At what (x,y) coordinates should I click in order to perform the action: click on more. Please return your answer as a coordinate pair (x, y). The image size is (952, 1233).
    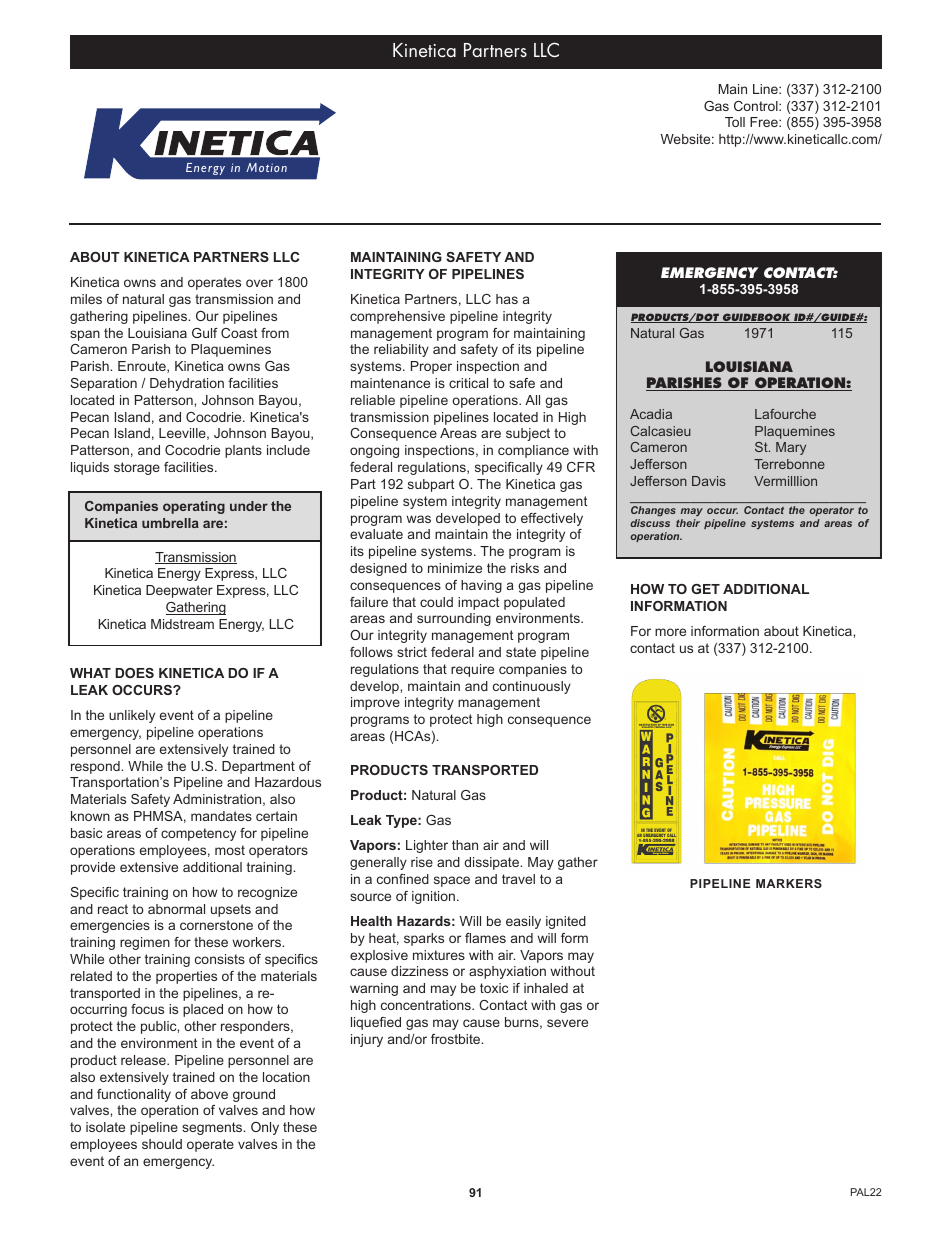
    Looking at the image, I should click on (670, 632).
